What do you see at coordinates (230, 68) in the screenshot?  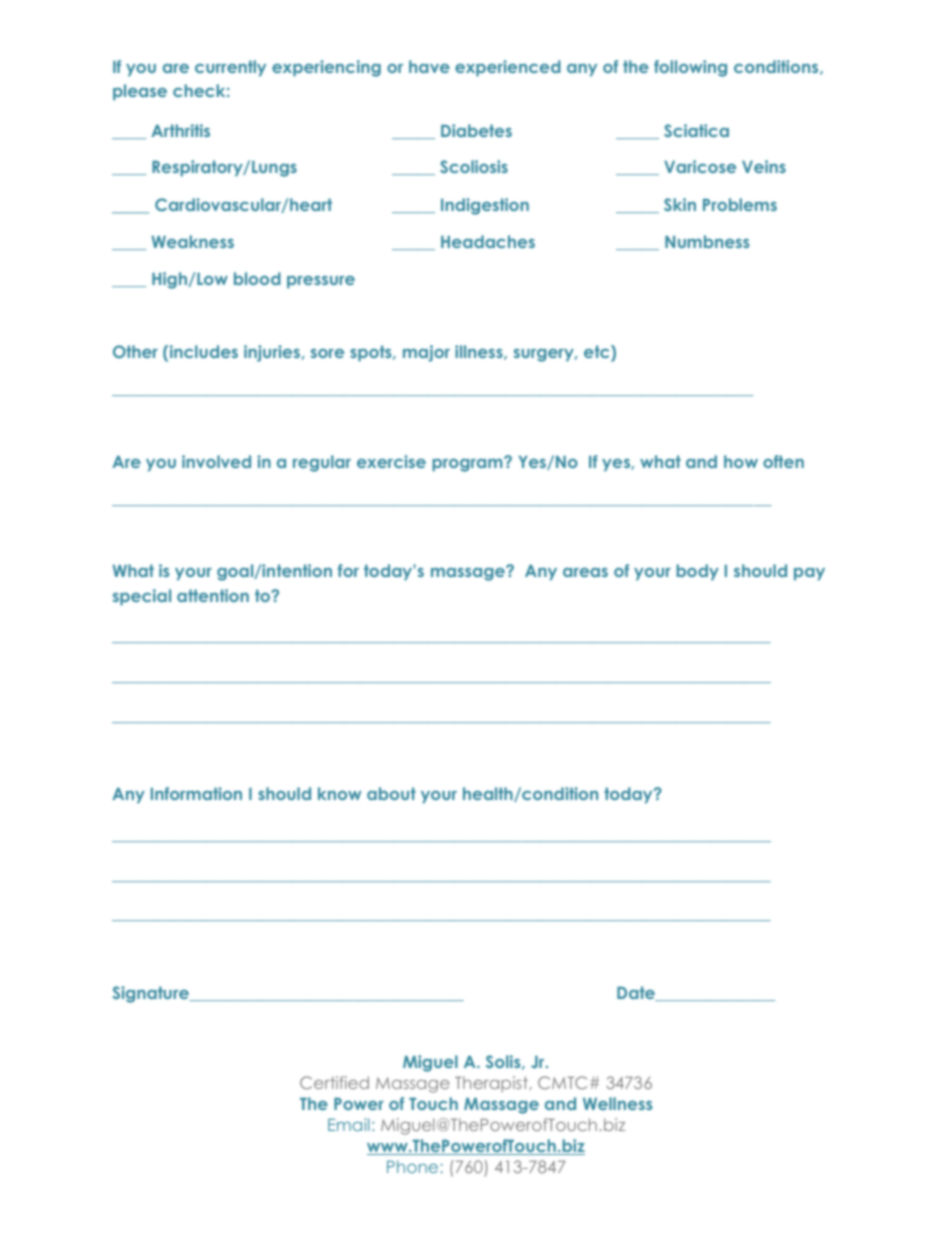 I see `currently` at bounding box center [230, 68].
